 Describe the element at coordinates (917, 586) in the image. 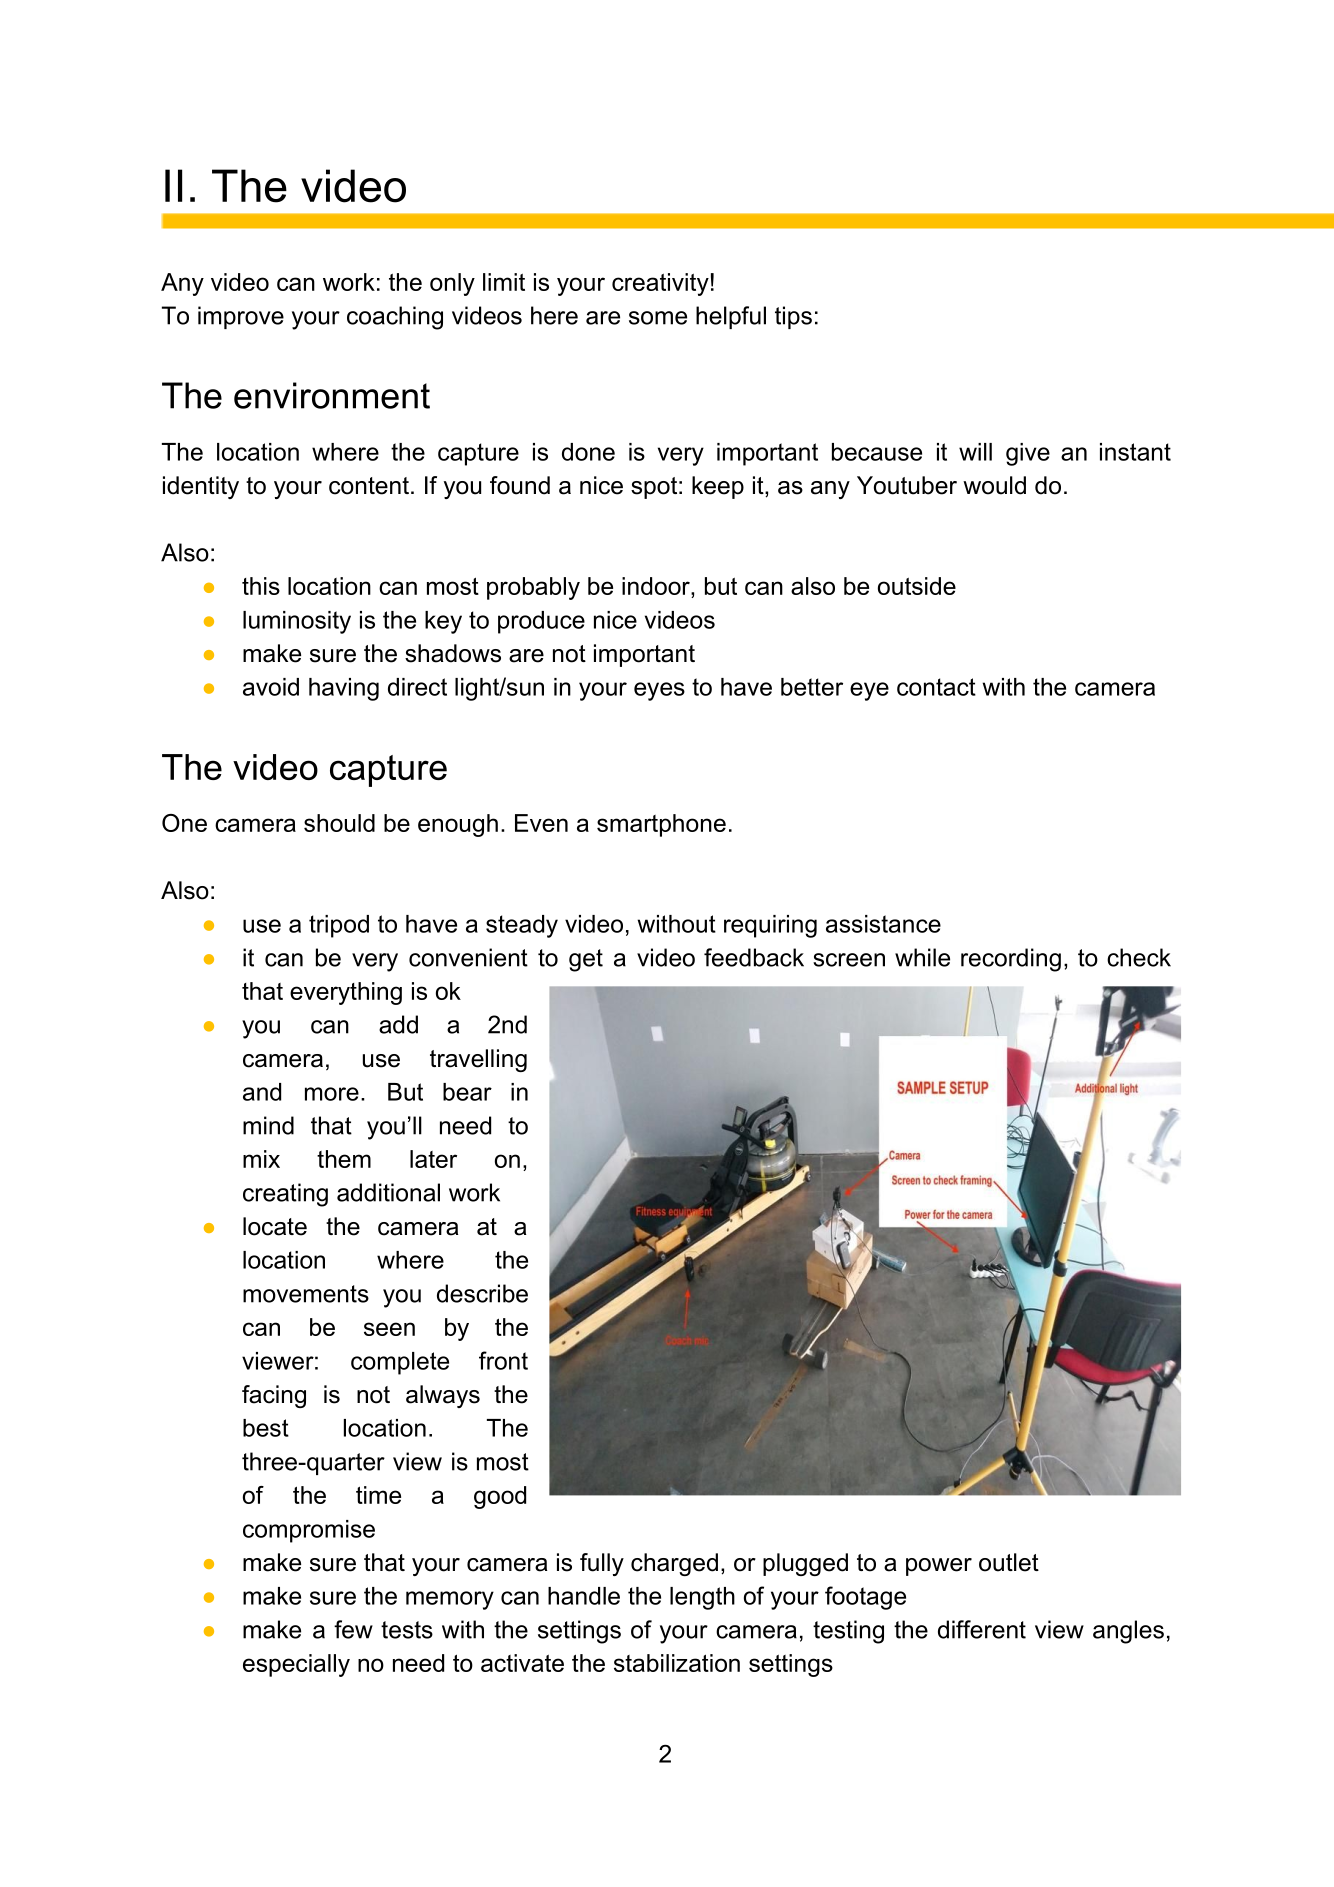

I see `outside` at that location.
